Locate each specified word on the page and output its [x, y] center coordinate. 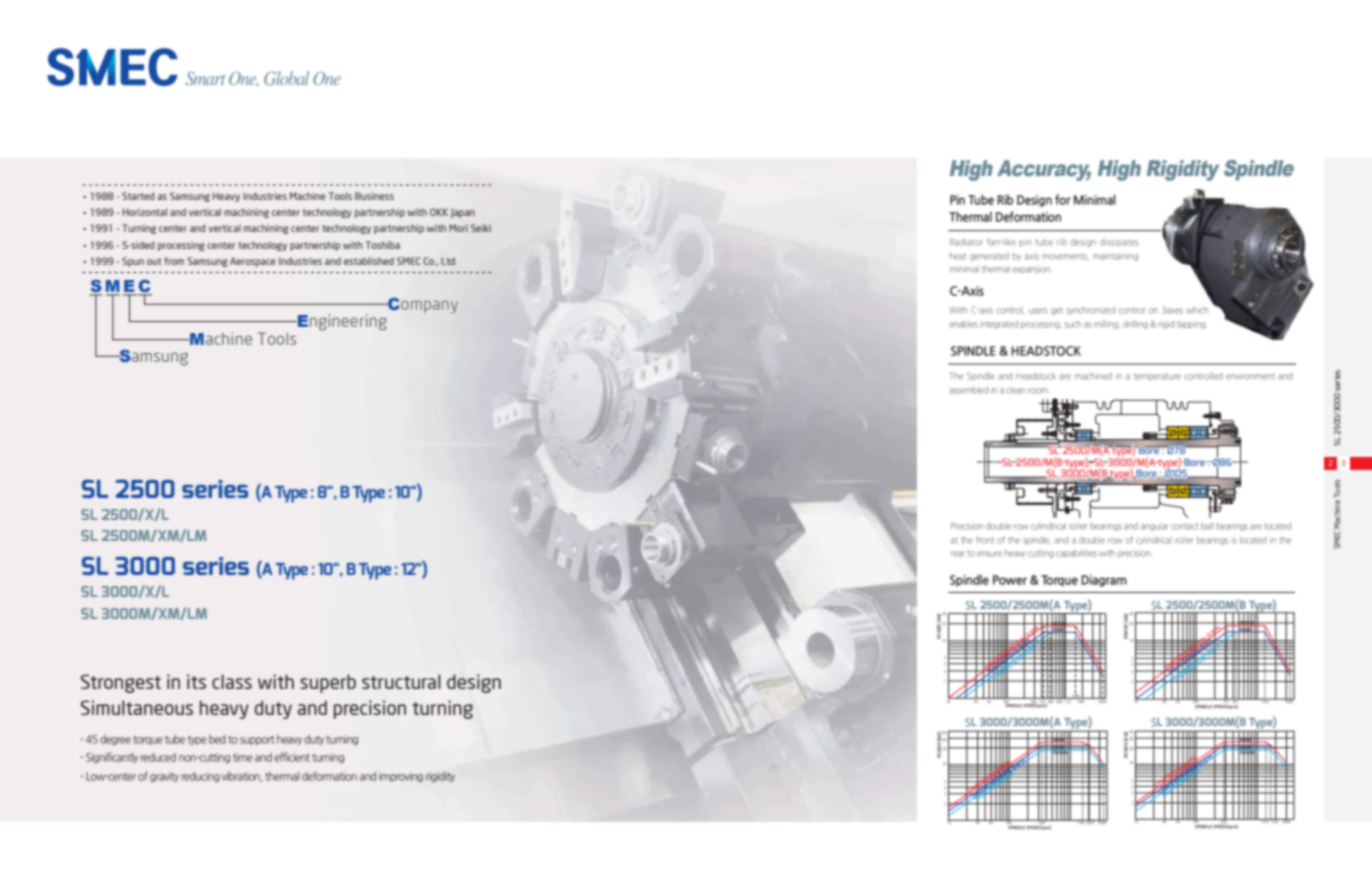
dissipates [1119, 242]
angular [1154, 527]
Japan [462, 213]
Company [422, 305]
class [232, 681]
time [243, 757]
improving [401, 777]
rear [958, 554]
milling [1107, 325]
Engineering [341, 322]
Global [286, 78]
